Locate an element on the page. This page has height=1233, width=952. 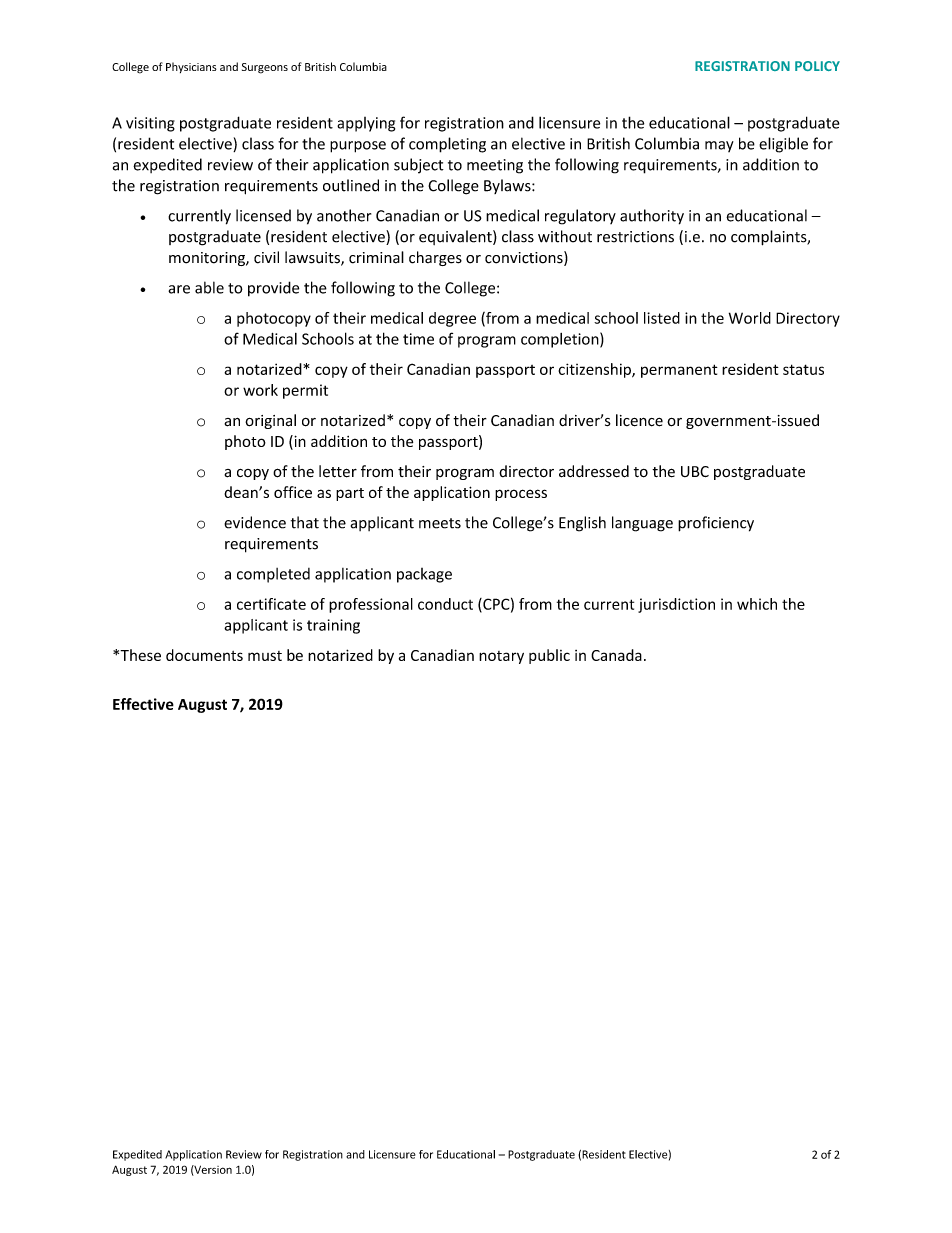
UBC is located at coordinates (695, 471).
